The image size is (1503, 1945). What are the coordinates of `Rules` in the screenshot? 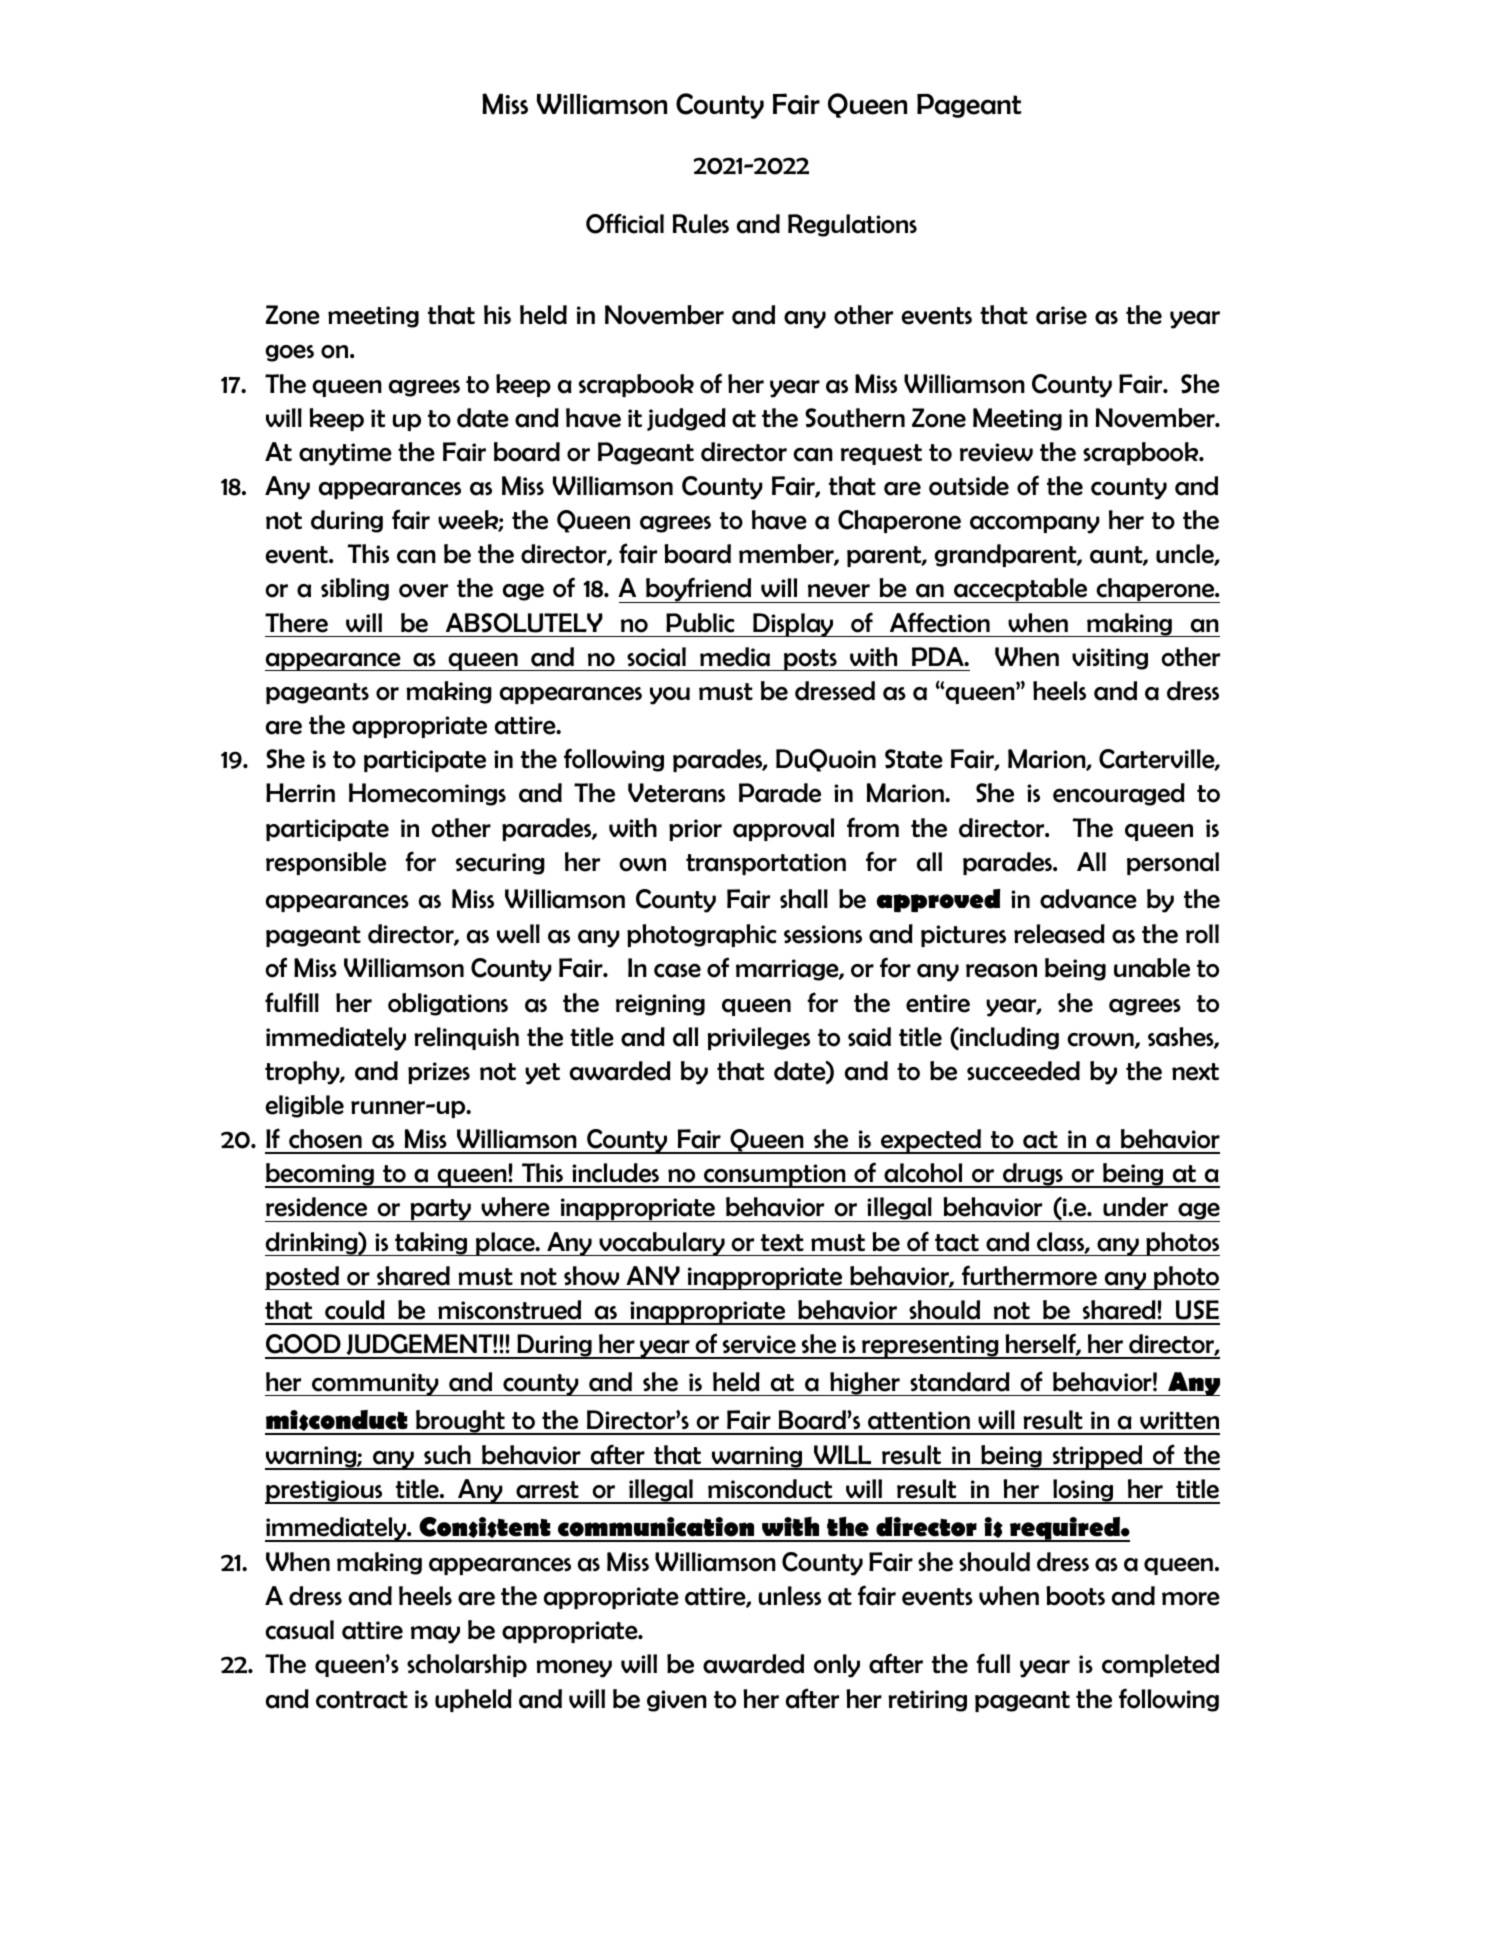 It's located at (701, 224).
